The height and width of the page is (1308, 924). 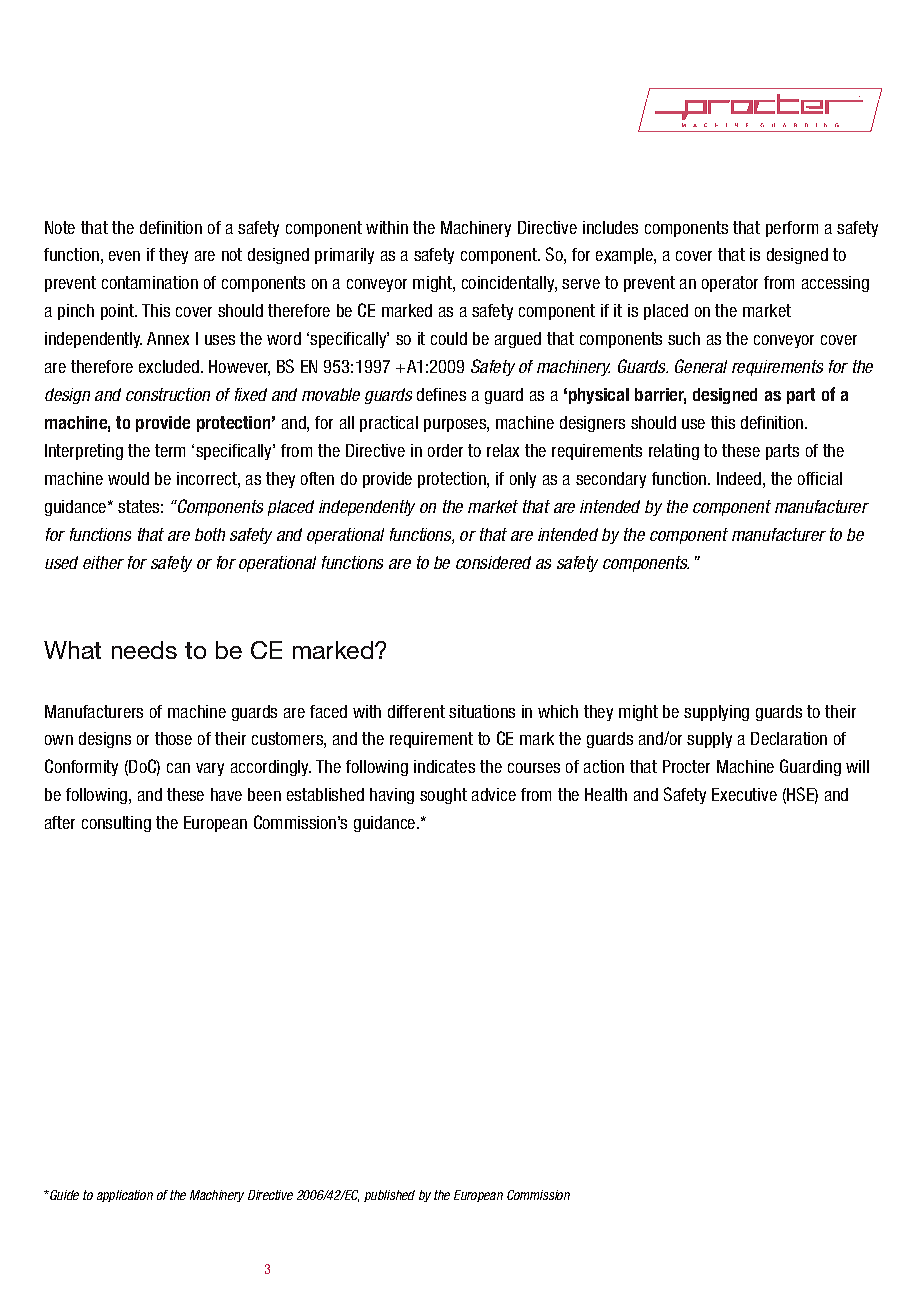 I want to click on would, so click(x=128, y=478).
